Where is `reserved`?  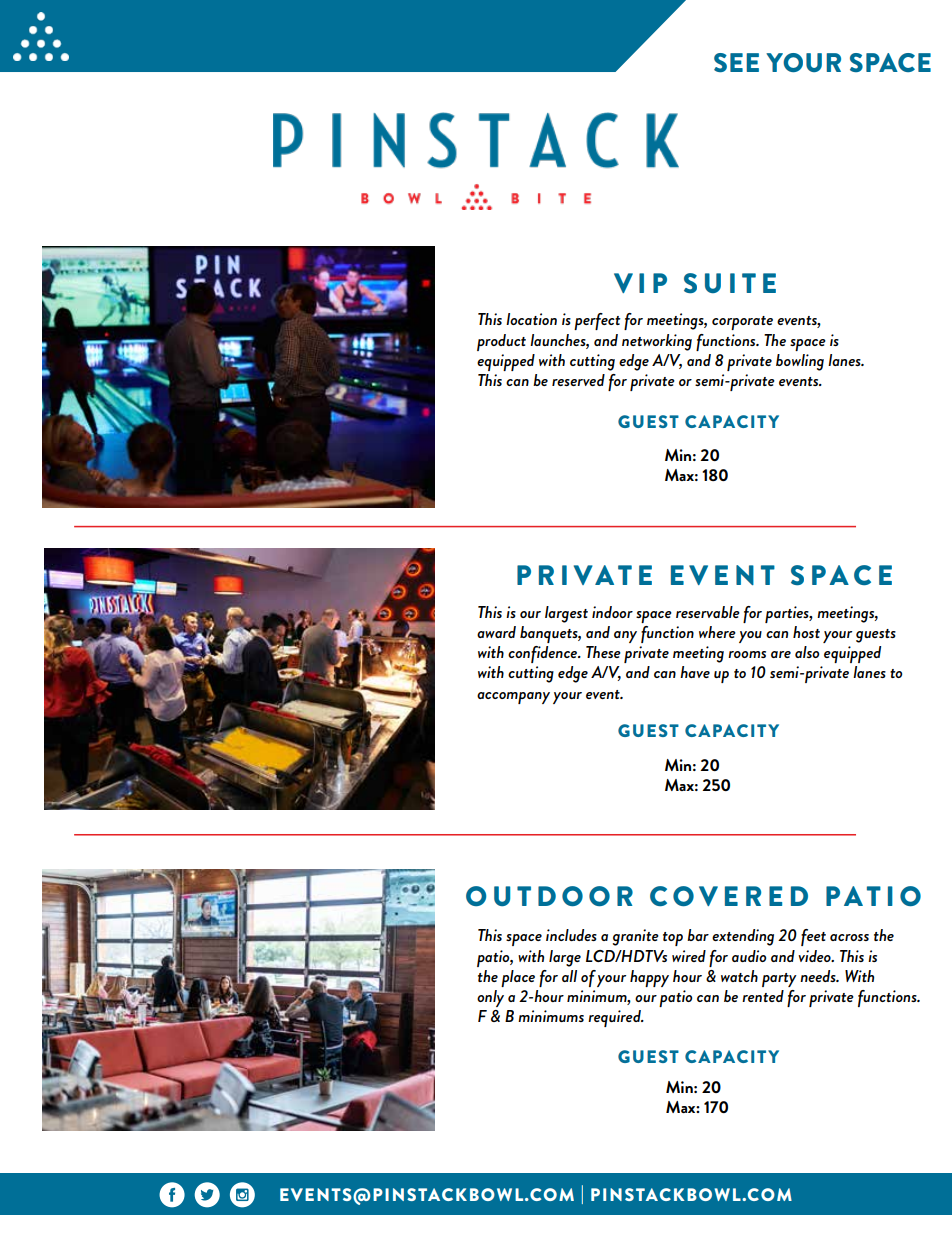
reserved is located at coordinates (578, 380).
